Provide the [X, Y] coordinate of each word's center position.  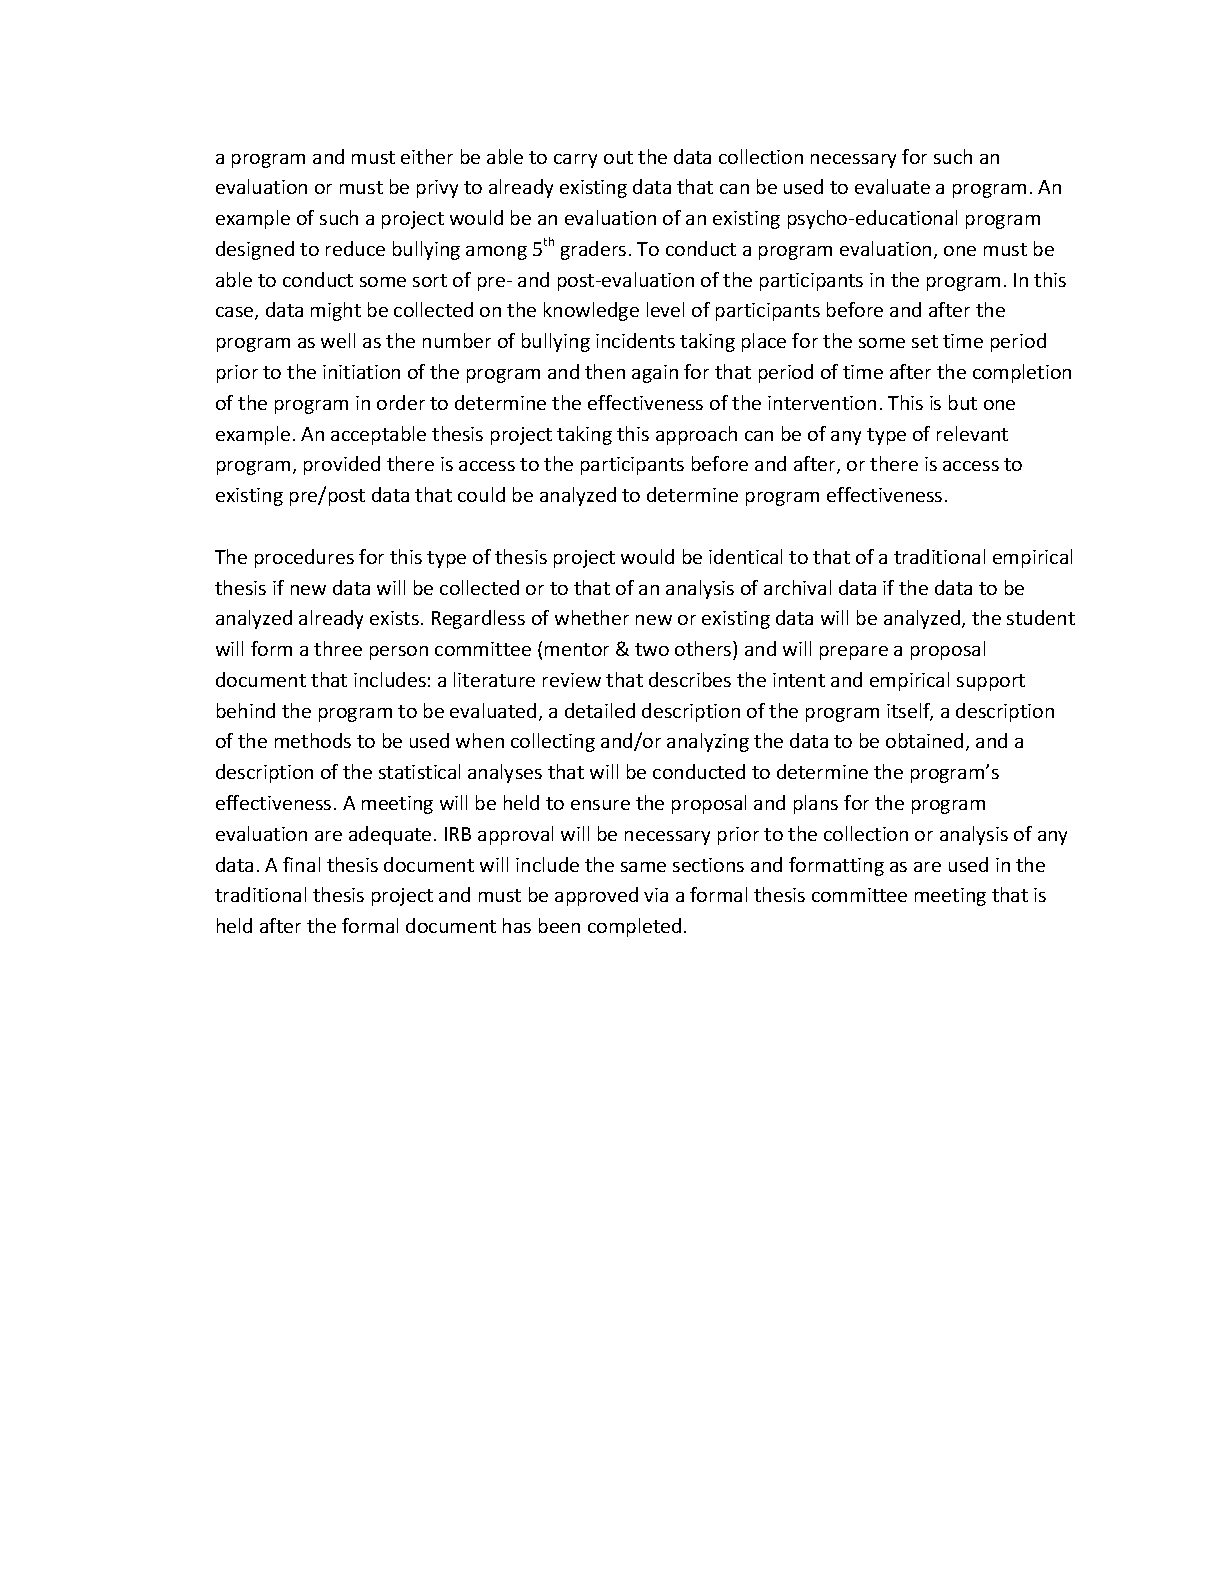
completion [1022, 373]
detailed [600, 710]
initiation [361, 372]
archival [797, 587]
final [301, 864]
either [427, 156]
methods [313, 740]
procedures [304, 558]
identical [745, 556]
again [655, 374]
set [925, 341]
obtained [924, 740]
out [618, 157]
